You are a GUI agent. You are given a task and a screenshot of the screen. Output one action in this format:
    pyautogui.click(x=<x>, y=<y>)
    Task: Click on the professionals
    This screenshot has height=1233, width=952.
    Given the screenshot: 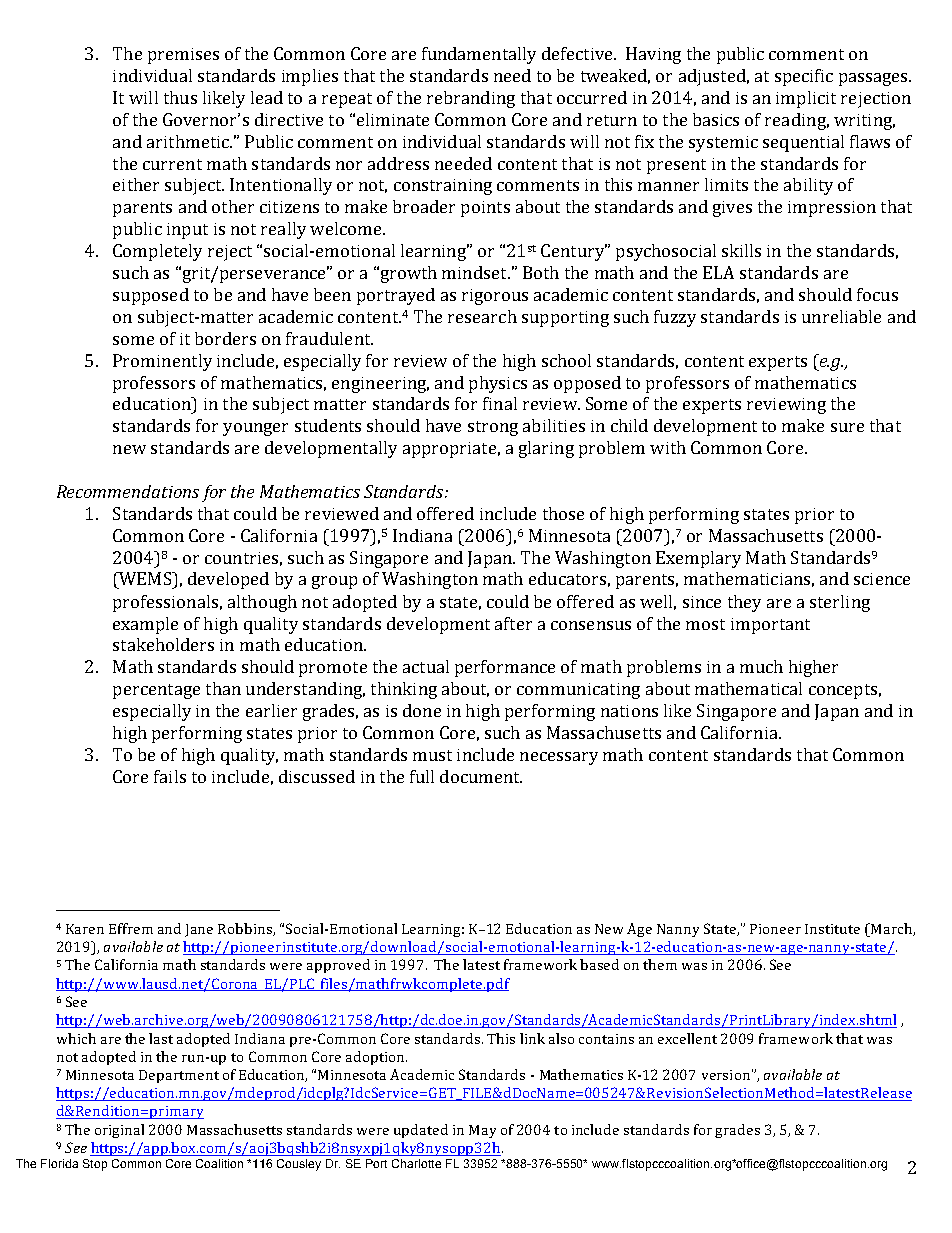 What is the action you would take?
    pyautogui.click(x=165, y=603)
